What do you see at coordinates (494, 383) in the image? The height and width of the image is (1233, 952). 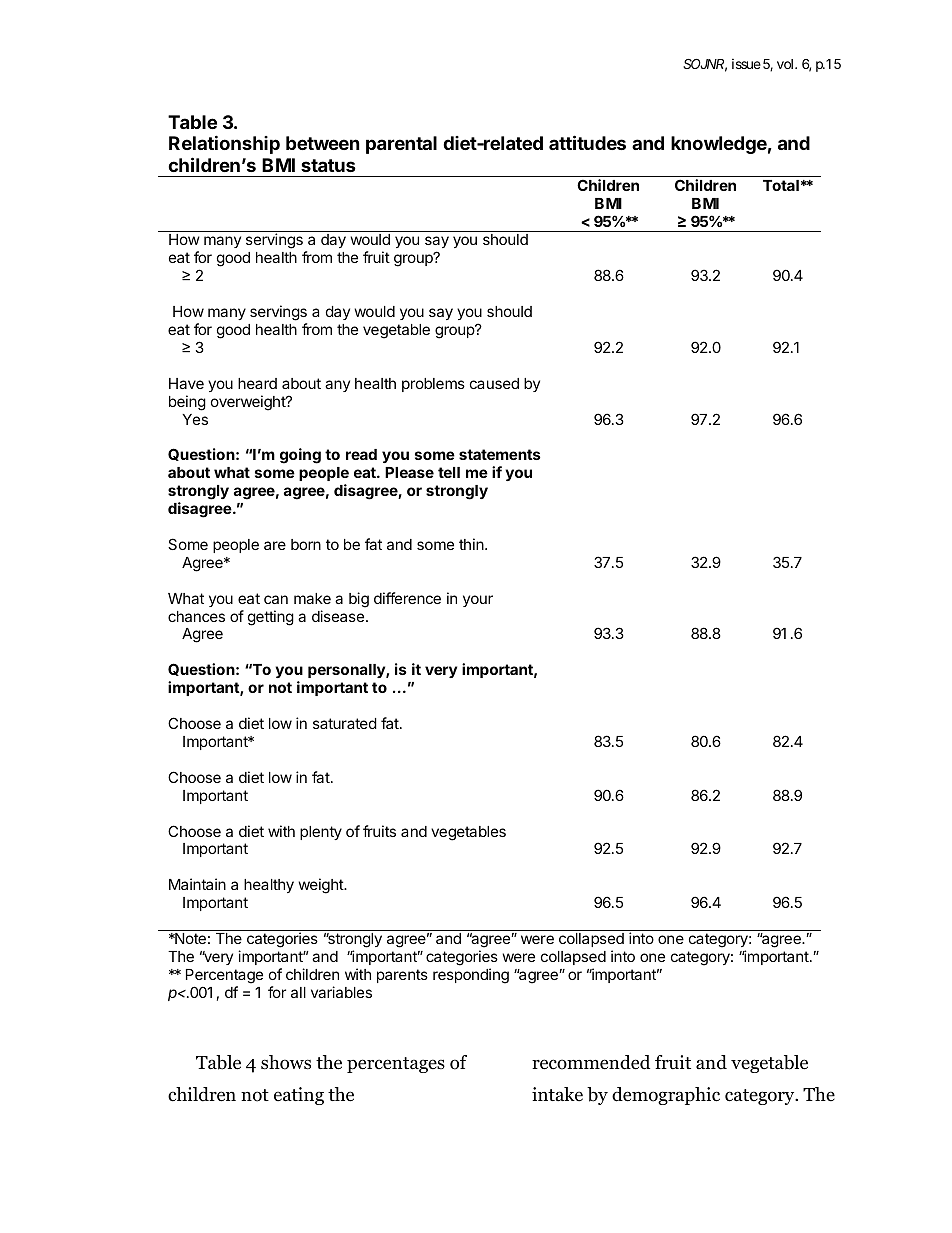 I see `caused` at bounding box center [494, 383].
